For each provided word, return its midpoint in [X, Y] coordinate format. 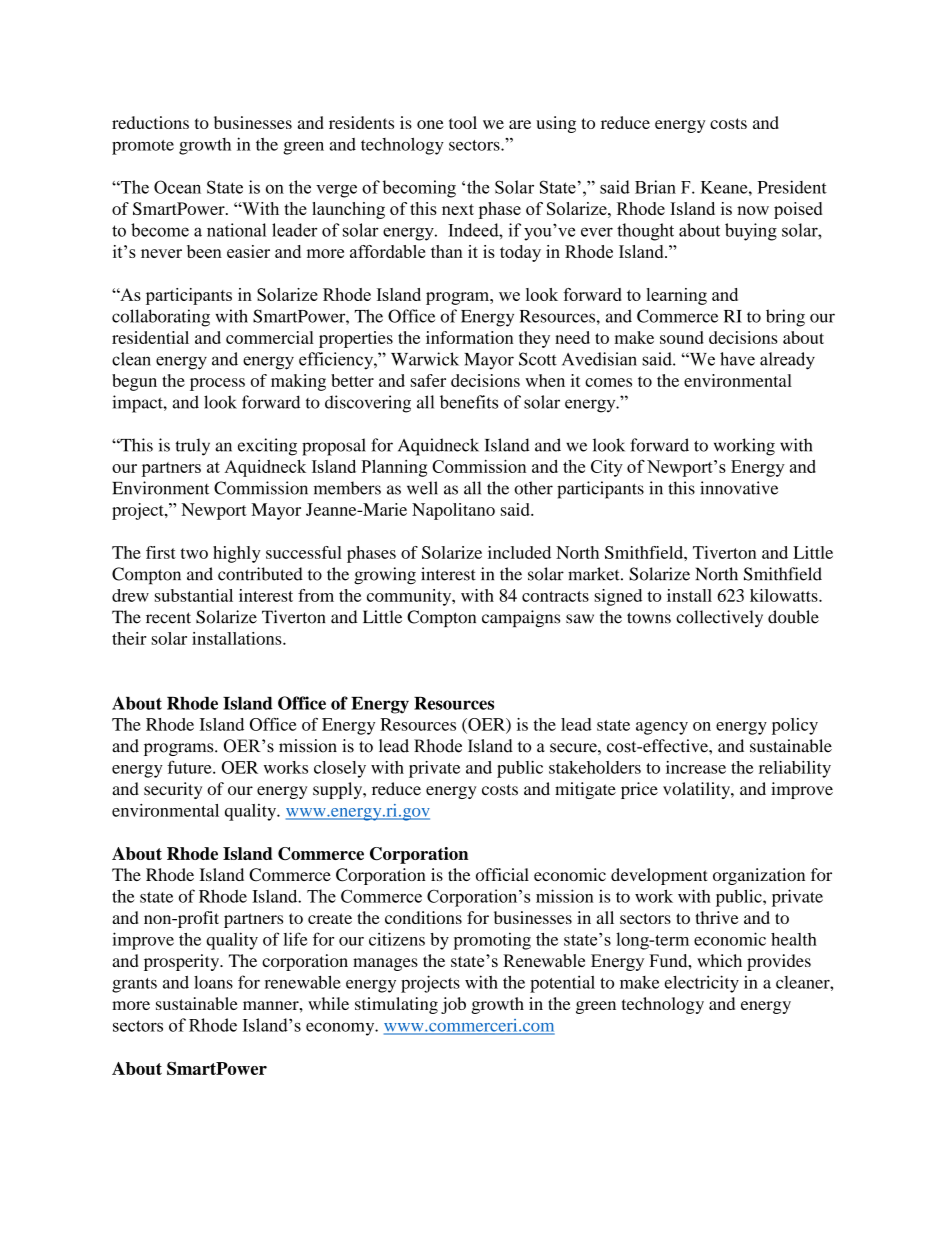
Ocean [177, 187]
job [453, 1005]
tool [463, 122]
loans [213, 982]
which [719, 960]
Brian [655, 187]
